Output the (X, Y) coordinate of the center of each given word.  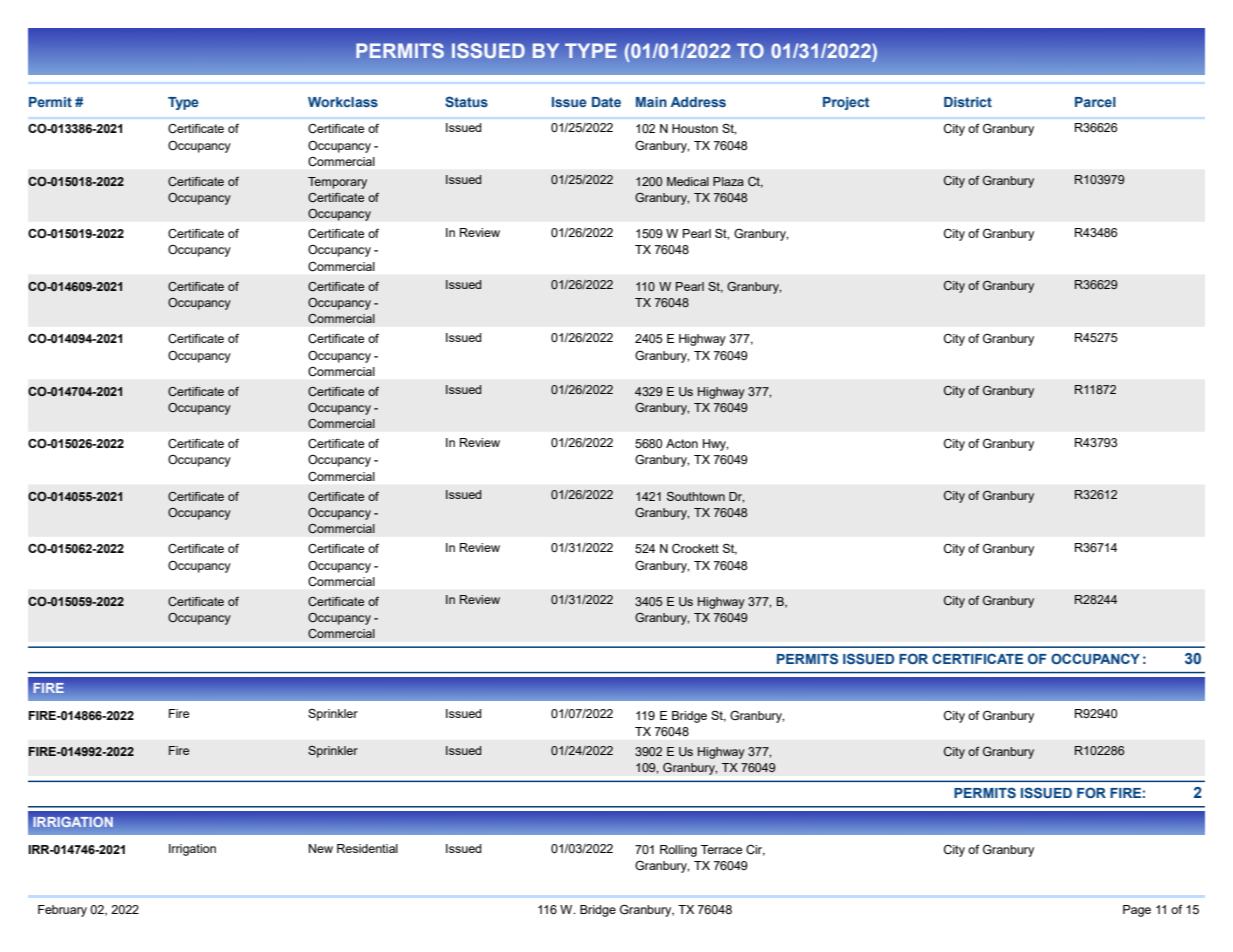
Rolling (678, 851)
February (62, 911)
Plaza (728, 181)
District (968, 102)
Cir (755, 850)
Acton (682, 443)
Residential (367, 848)
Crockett (695, 548)
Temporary (337, 183)
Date (606, 102)
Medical (688, 181)
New (321, 848)
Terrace (722, 849)
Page (1137, 911)
